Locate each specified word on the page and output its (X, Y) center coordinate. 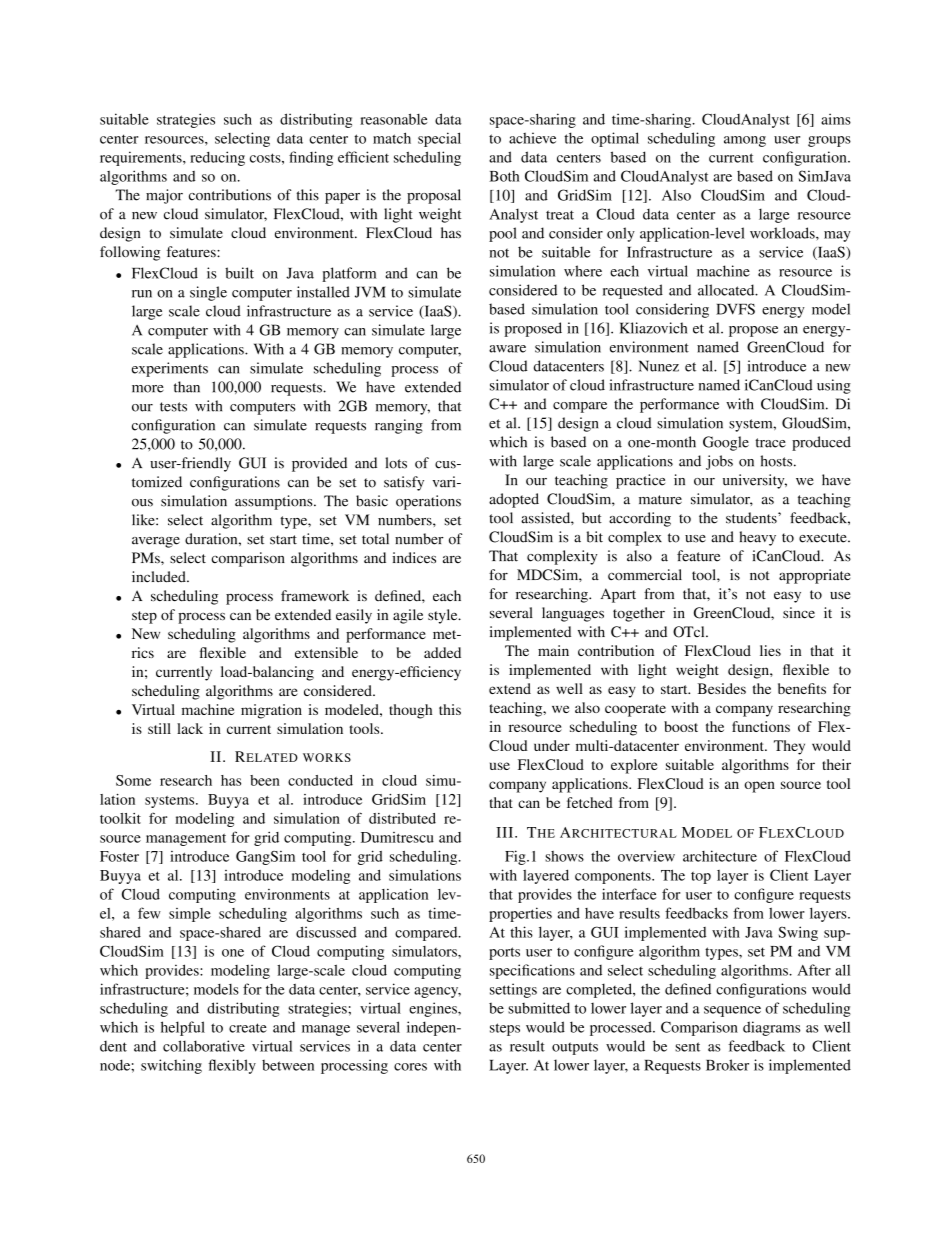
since (799, 613)
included (160, 577)
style (444, 616)
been (265, 780)
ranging (399, 426)
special (439, 139)
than (187, 387)
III (506, 832)
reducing (217, 158)
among (745, 141)
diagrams (771, 1028)
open (759, 787)
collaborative (204, 1046)
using (834, 386)
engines (434, 1009)
